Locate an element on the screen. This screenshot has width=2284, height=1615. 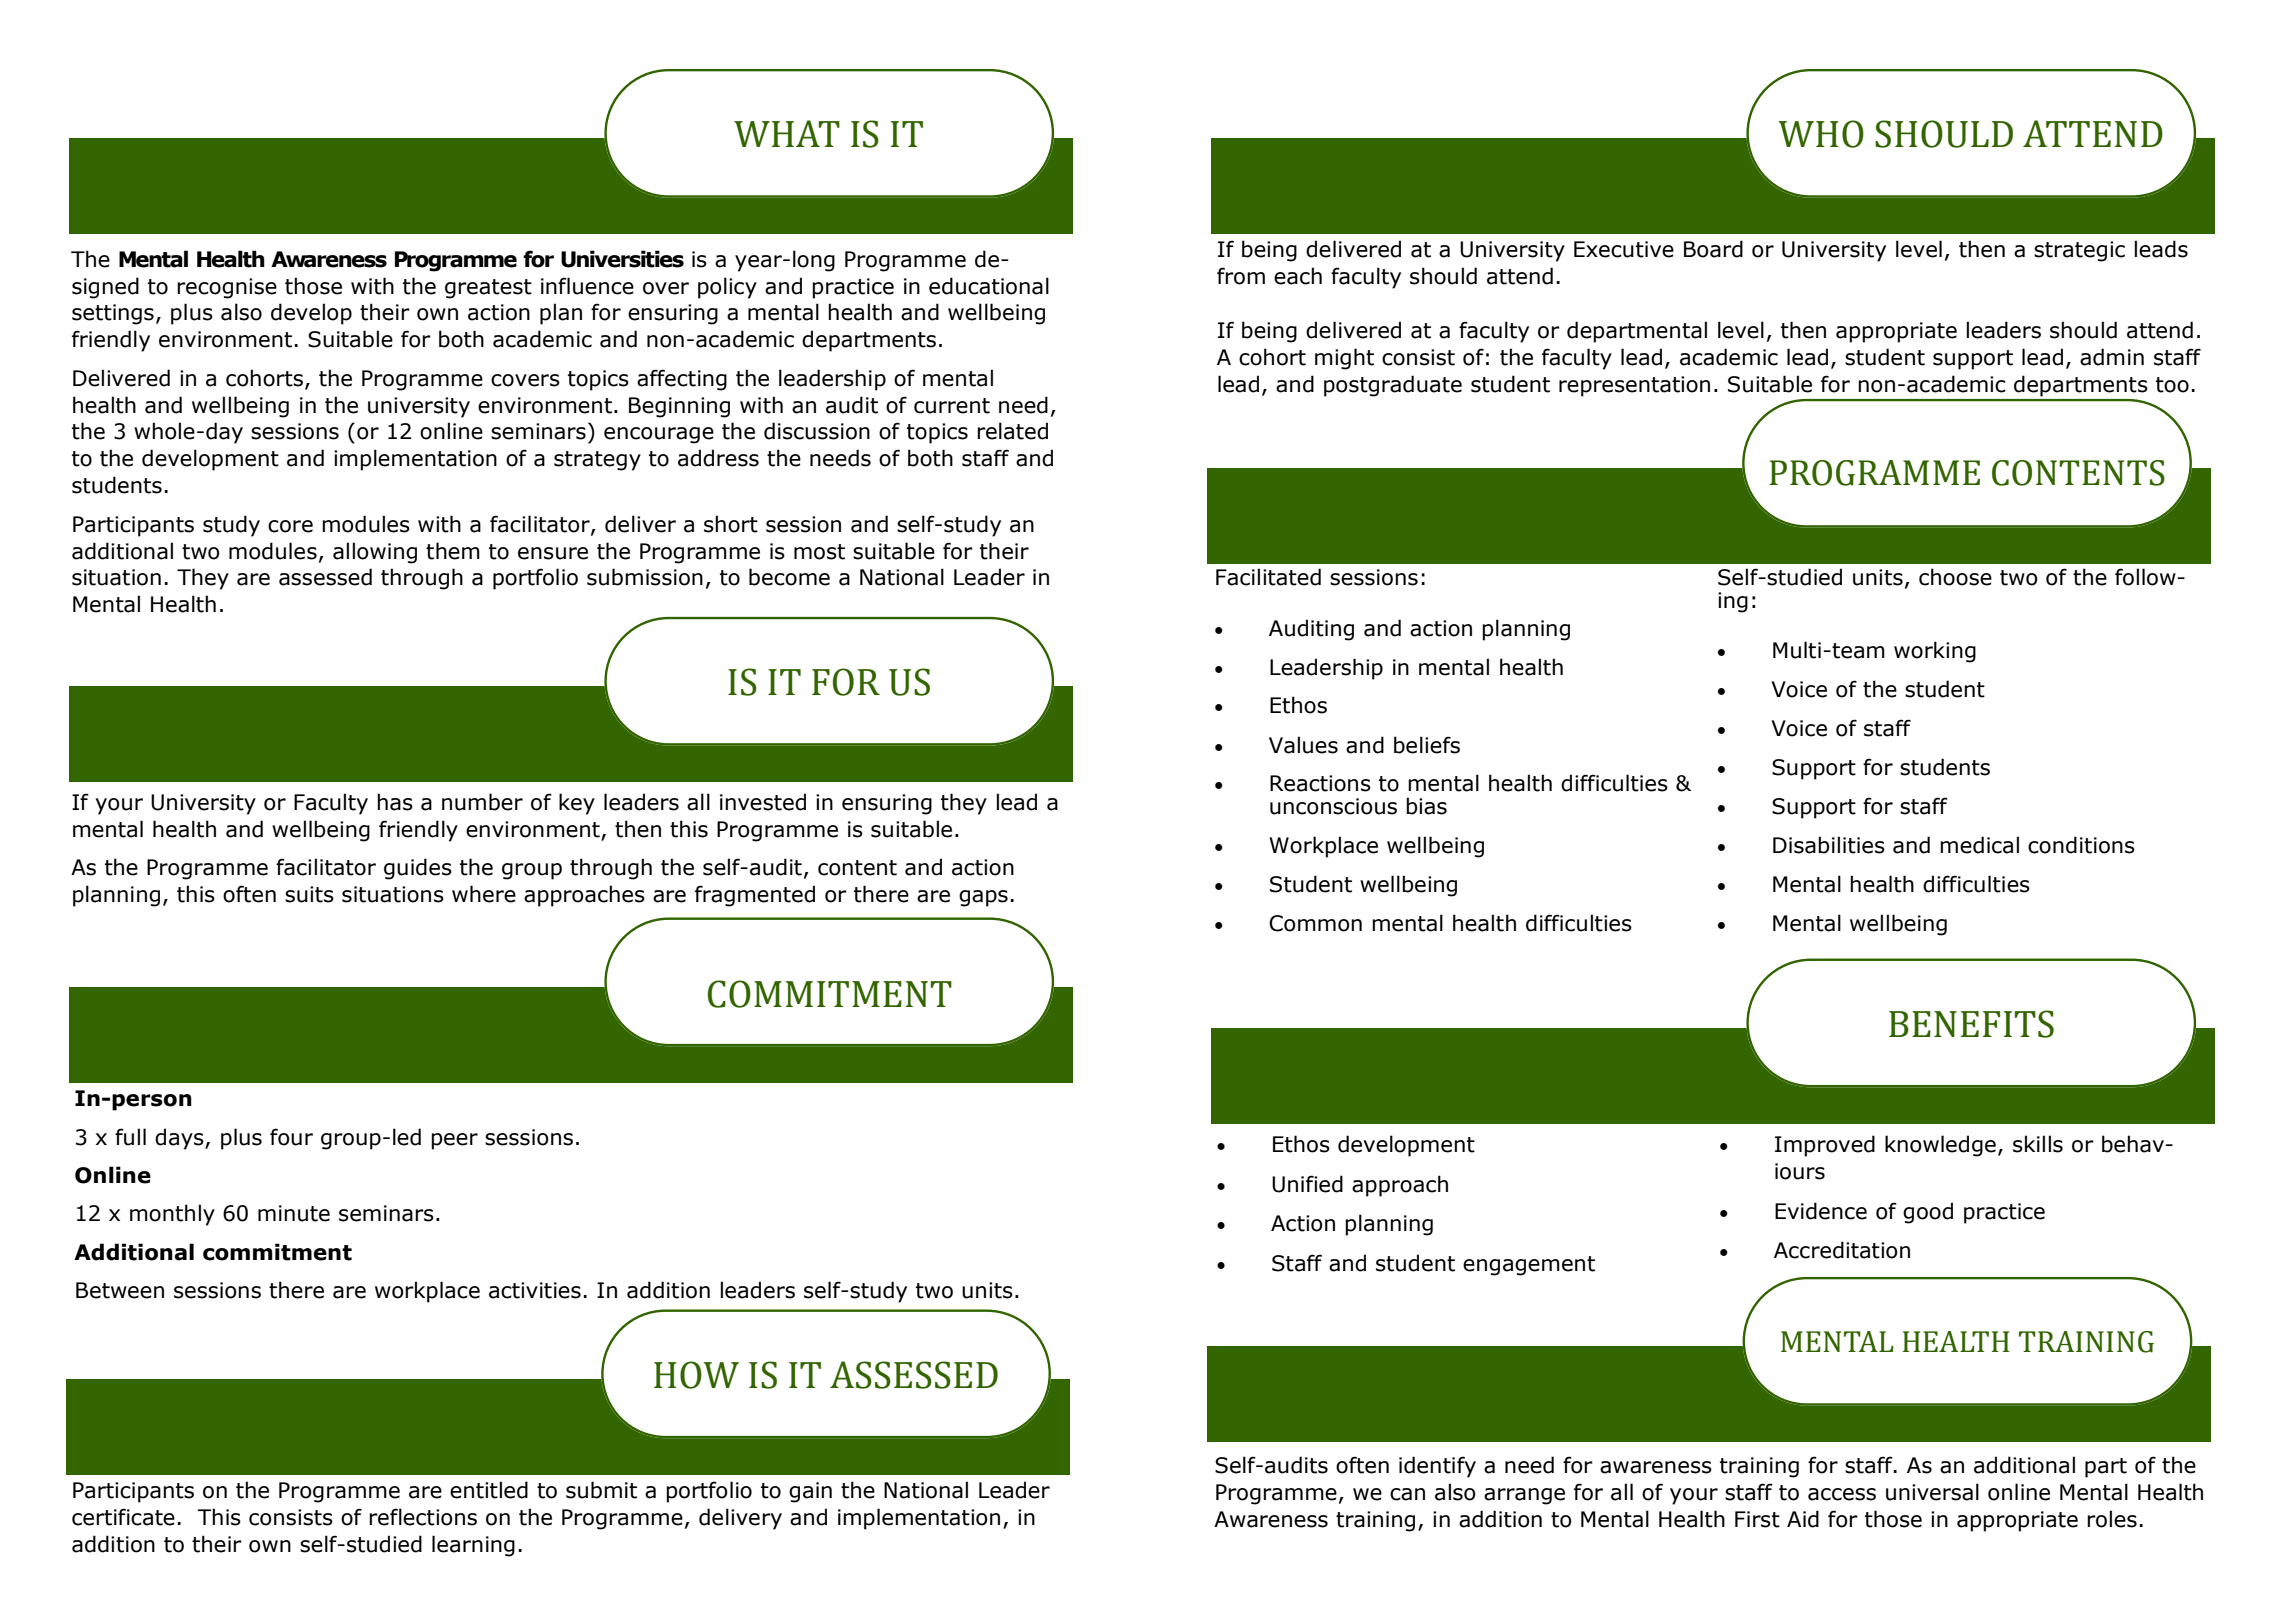
strategic is located at coordinates (2079, 251).
